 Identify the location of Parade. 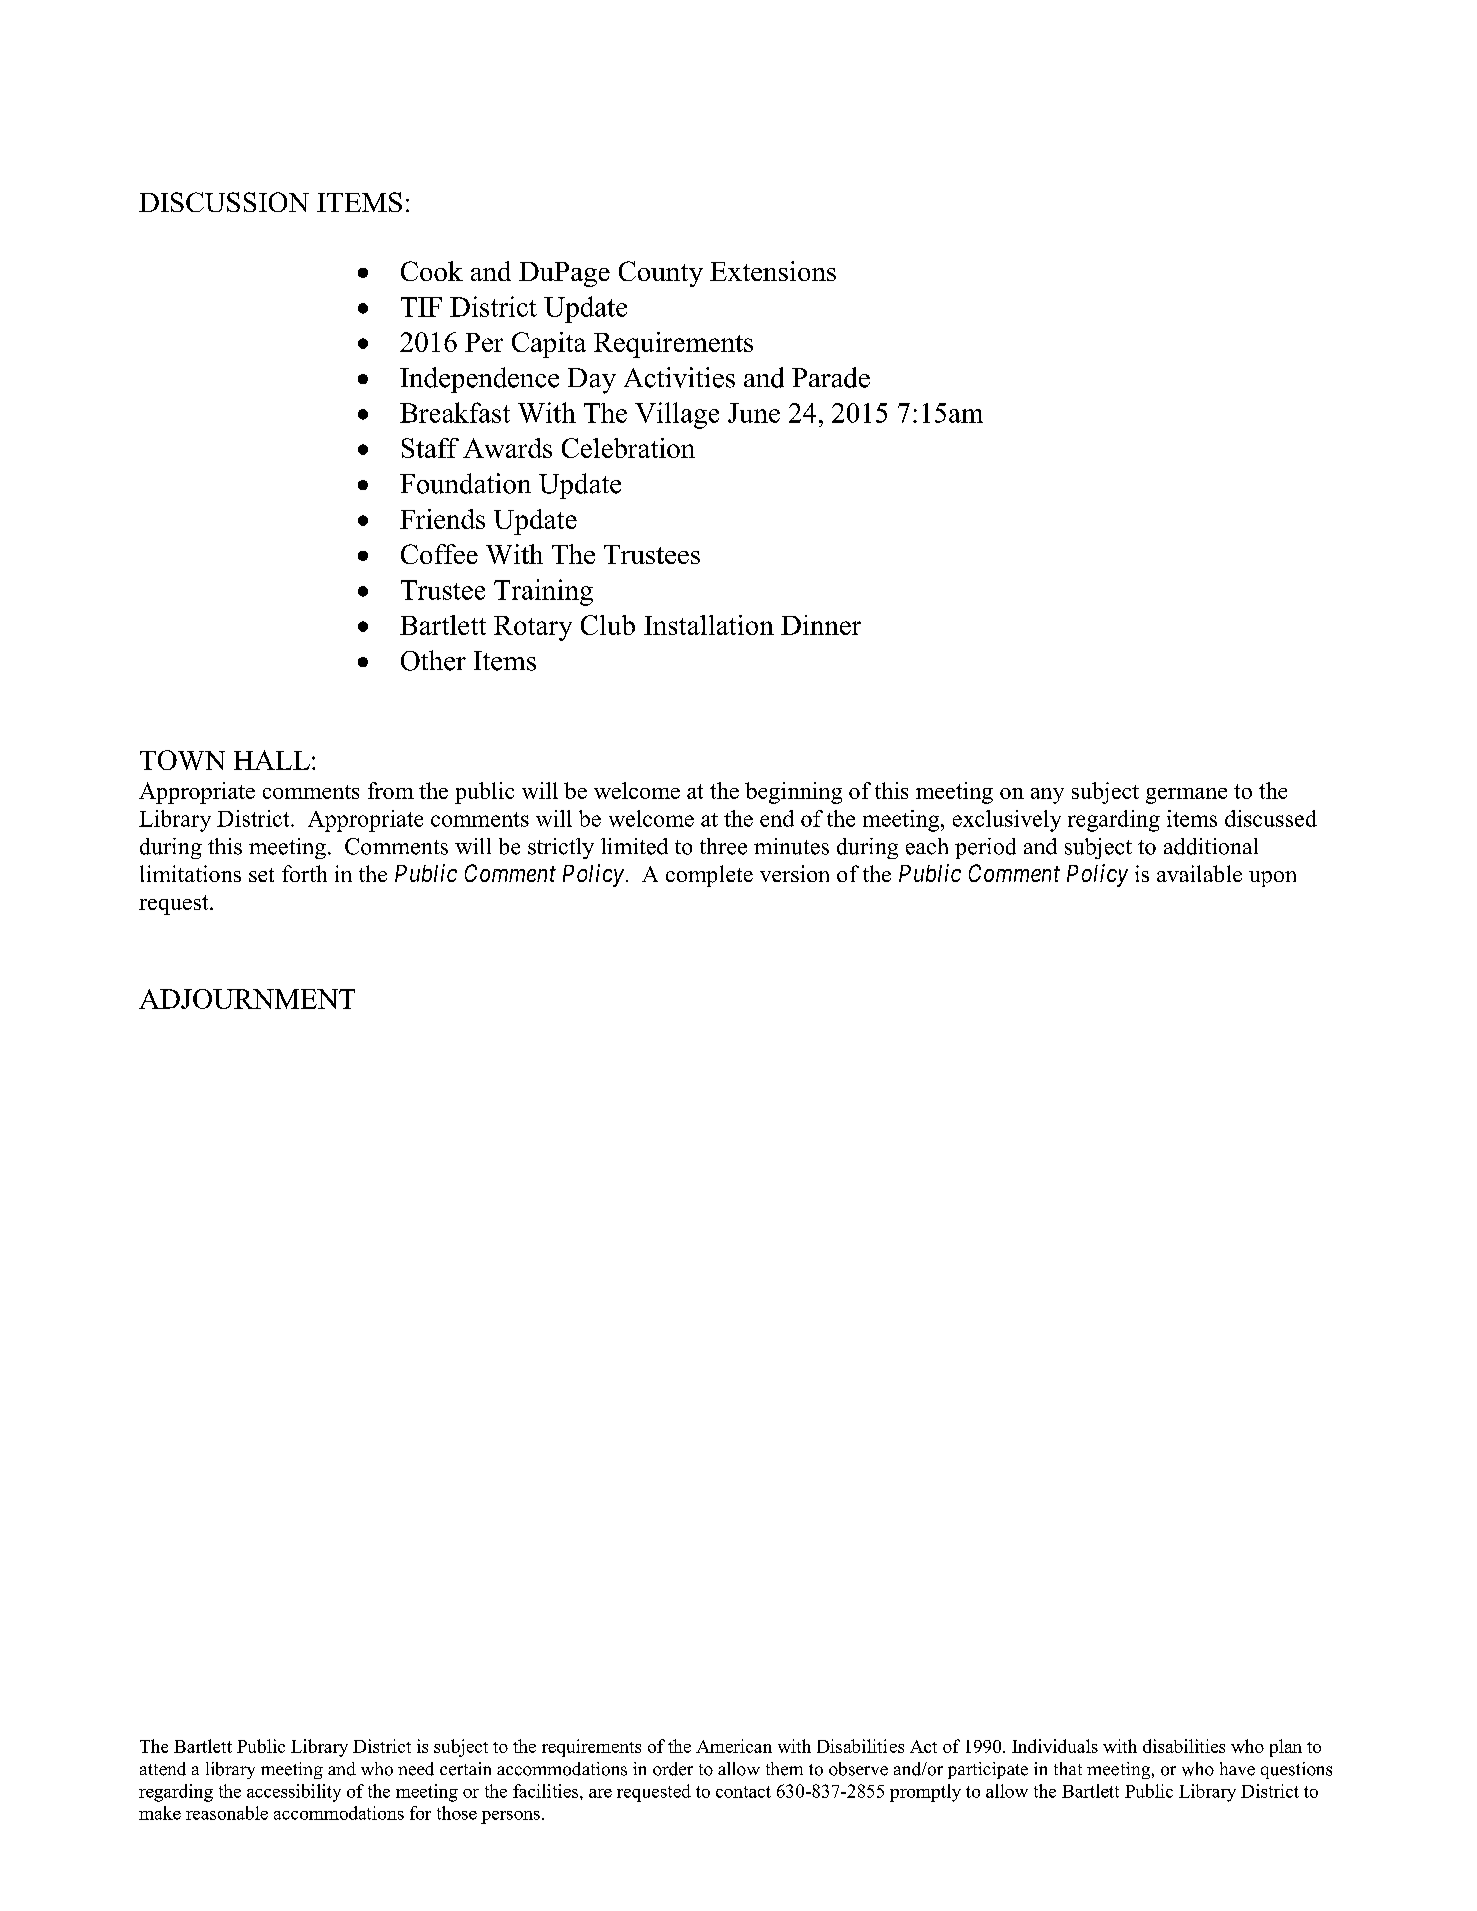
(831, 377).
